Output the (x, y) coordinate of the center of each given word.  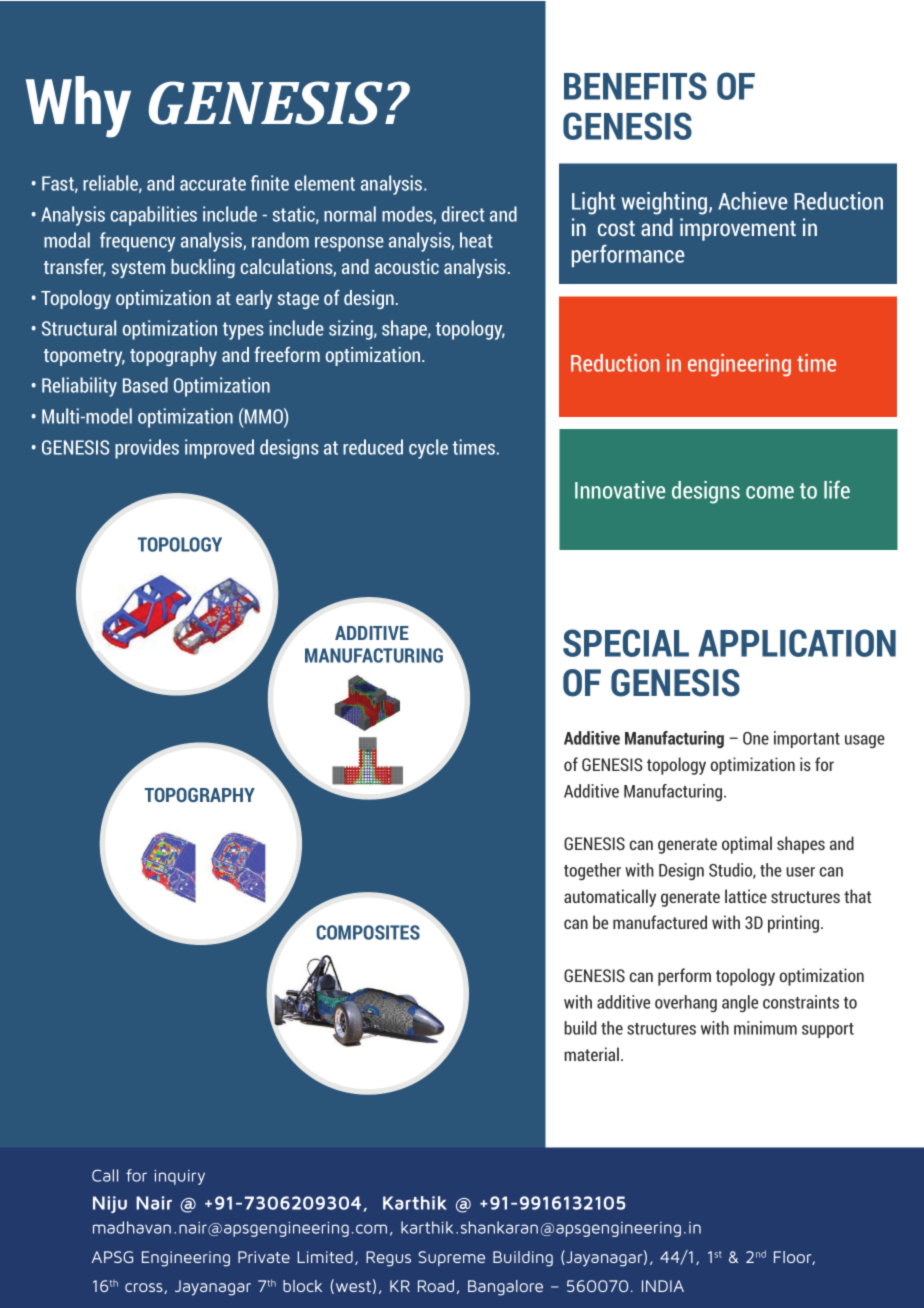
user (800, 872)
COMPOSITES (368, 932)
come (770, 492)
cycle (428, 449)
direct (463, 214)
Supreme (451, 1258)
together (592, 872)
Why (78, 107)
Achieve (752, 201)
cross (145, 1288)
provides (147, 449)
